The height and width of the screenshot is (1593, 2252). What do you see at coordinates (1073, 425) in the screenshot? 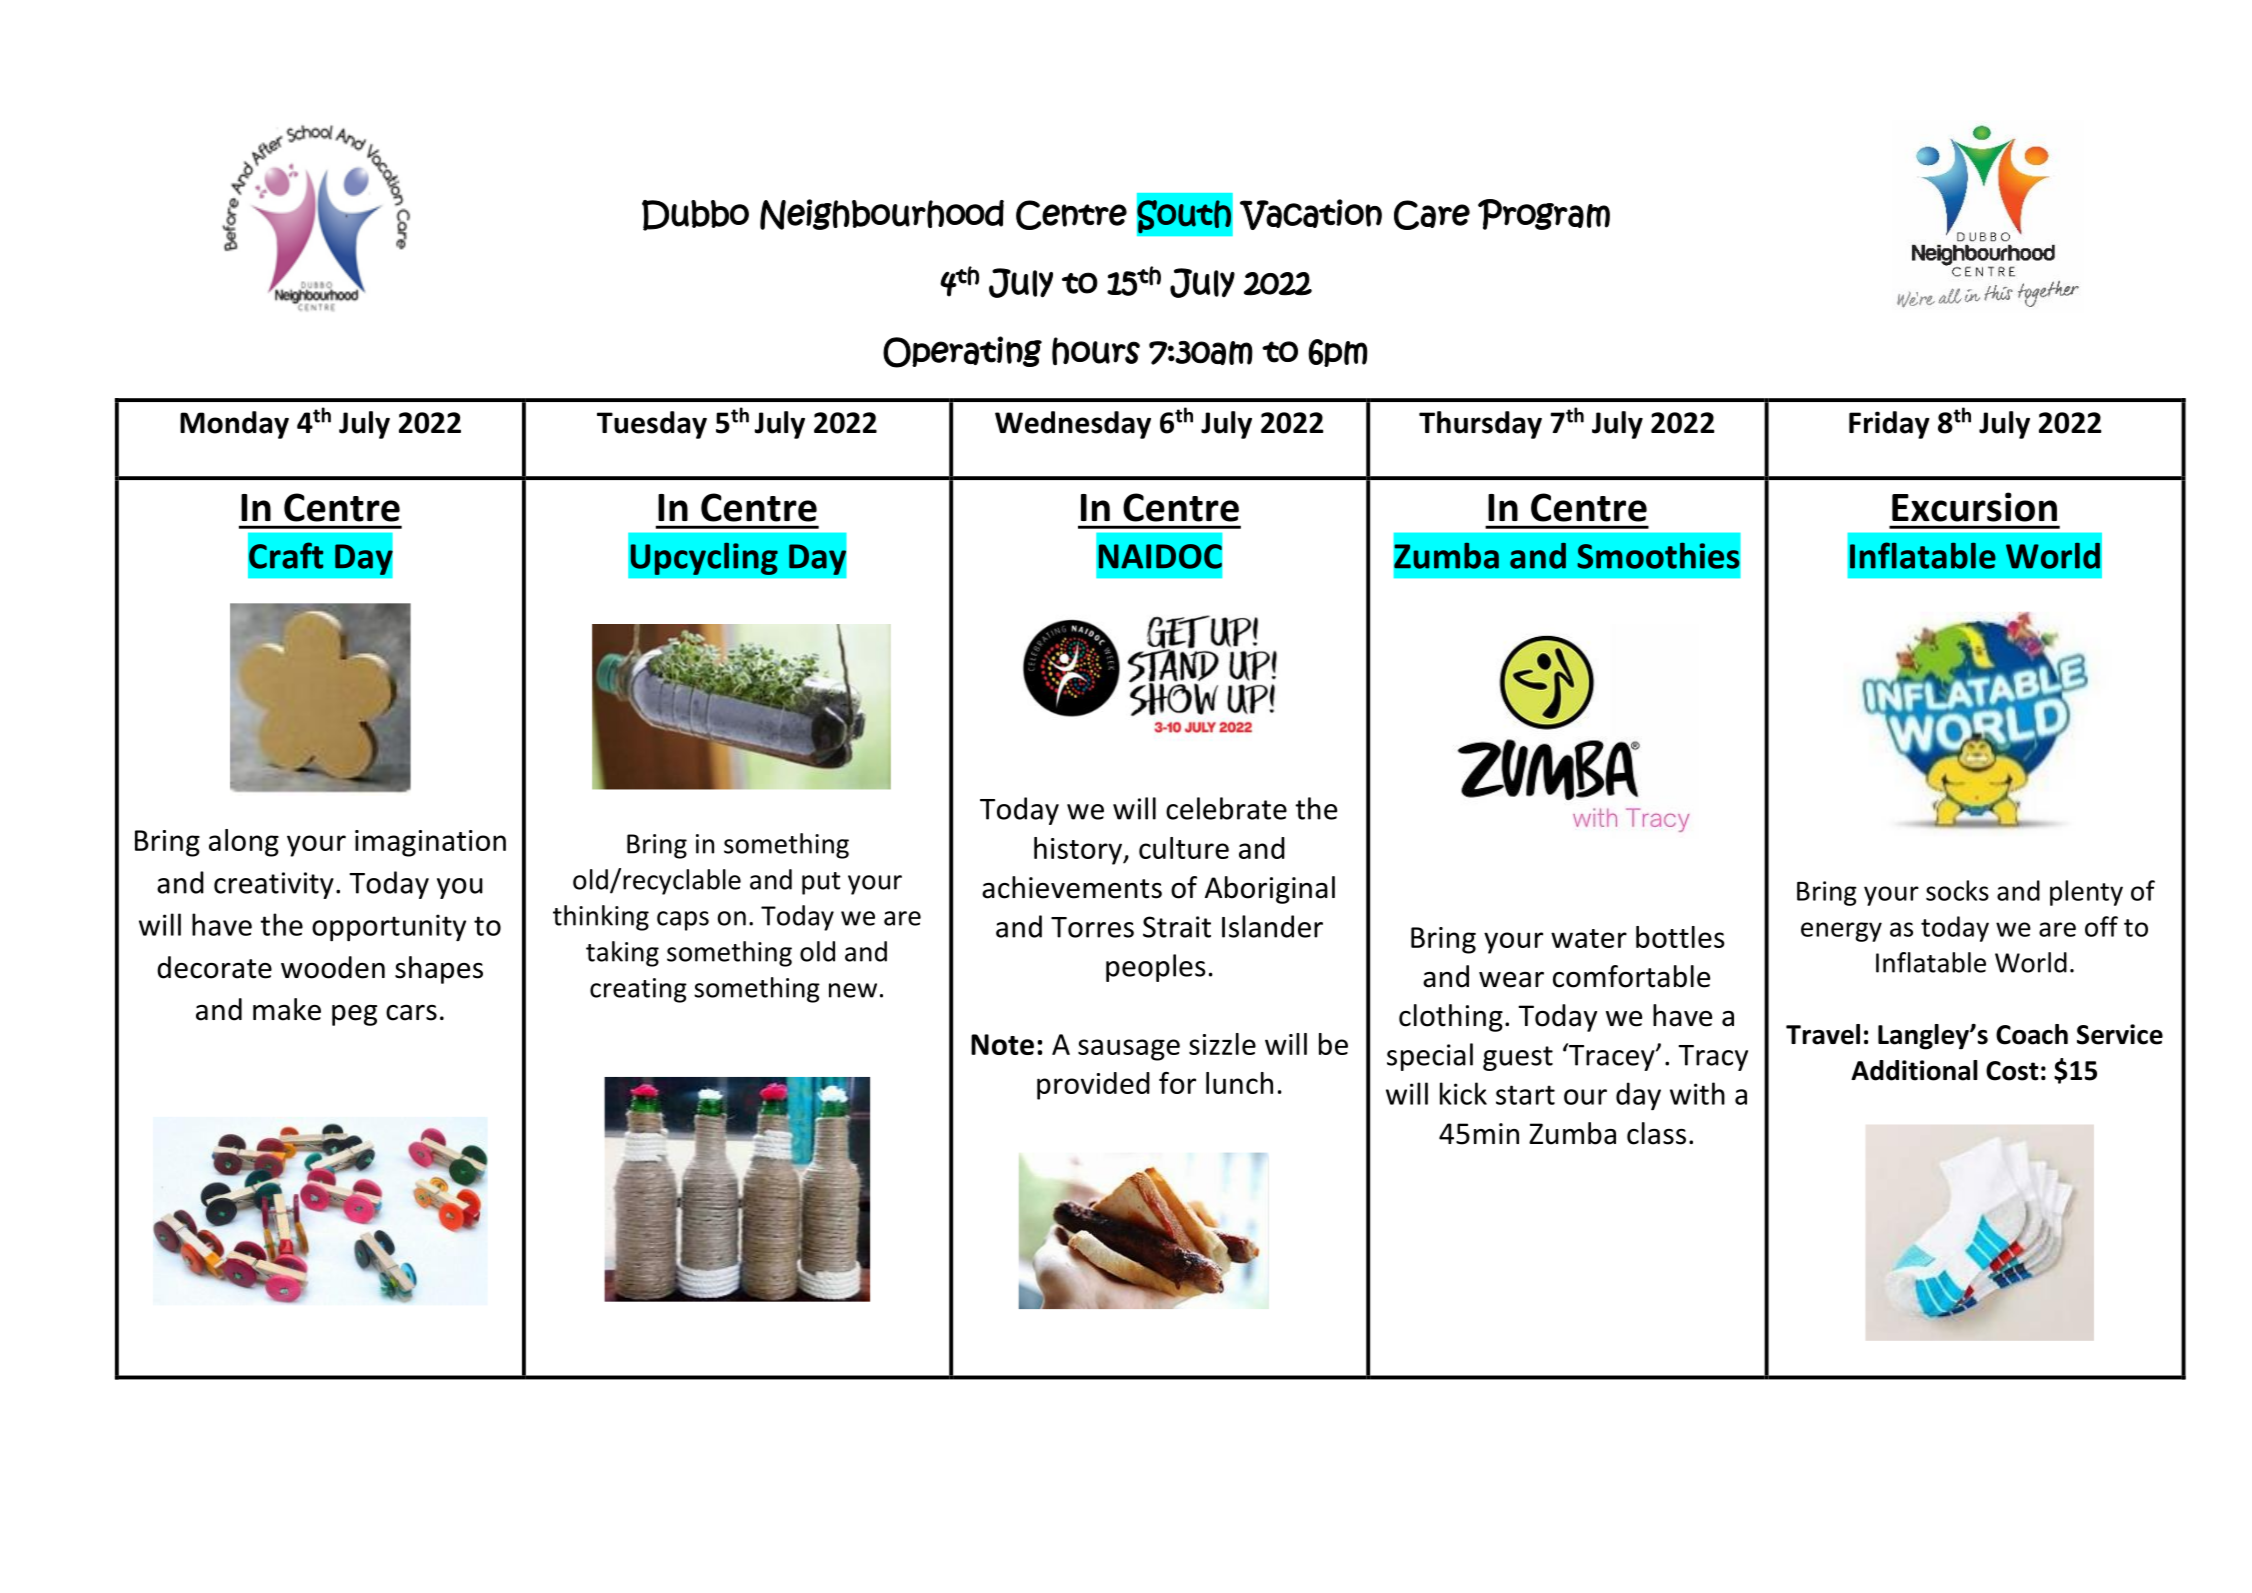
I see `Wednesday` at bounding box center [1073, 425].
